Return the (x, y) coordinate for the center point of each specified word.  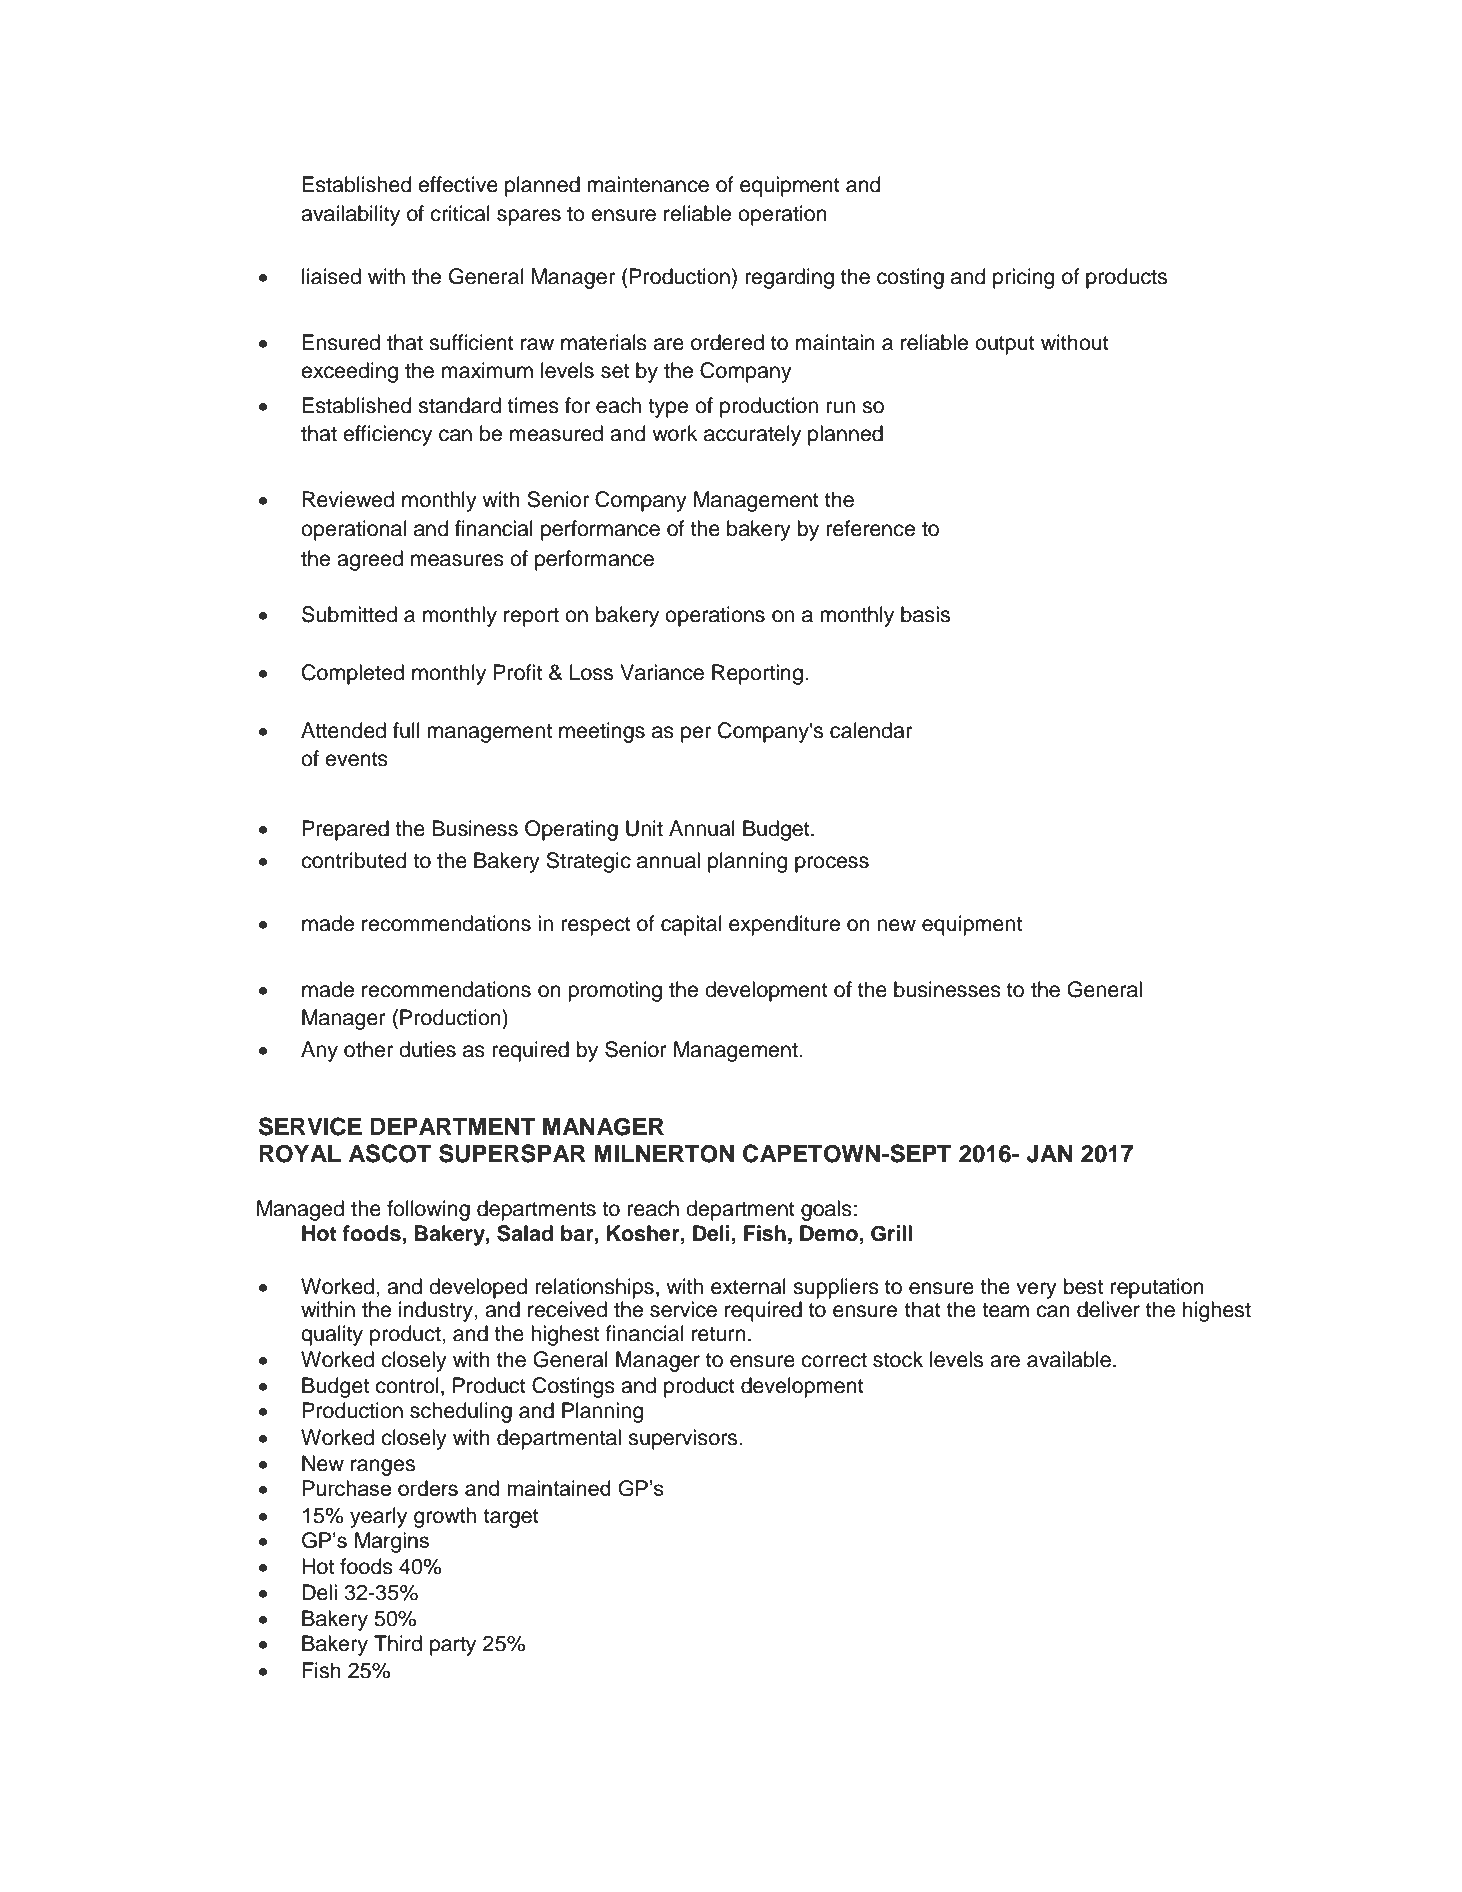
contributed (353, 860)
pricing (1023, 278)
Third (398, 1643)
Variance (662, 672)
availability (350, 215)
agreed (370, 560)
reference (871, 528)
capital (691, 925)
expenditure (784, 925)
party (453, 1646)
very (1036, 1290)
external (748, 1286)
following (428, 1210)
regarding (789, 278)
